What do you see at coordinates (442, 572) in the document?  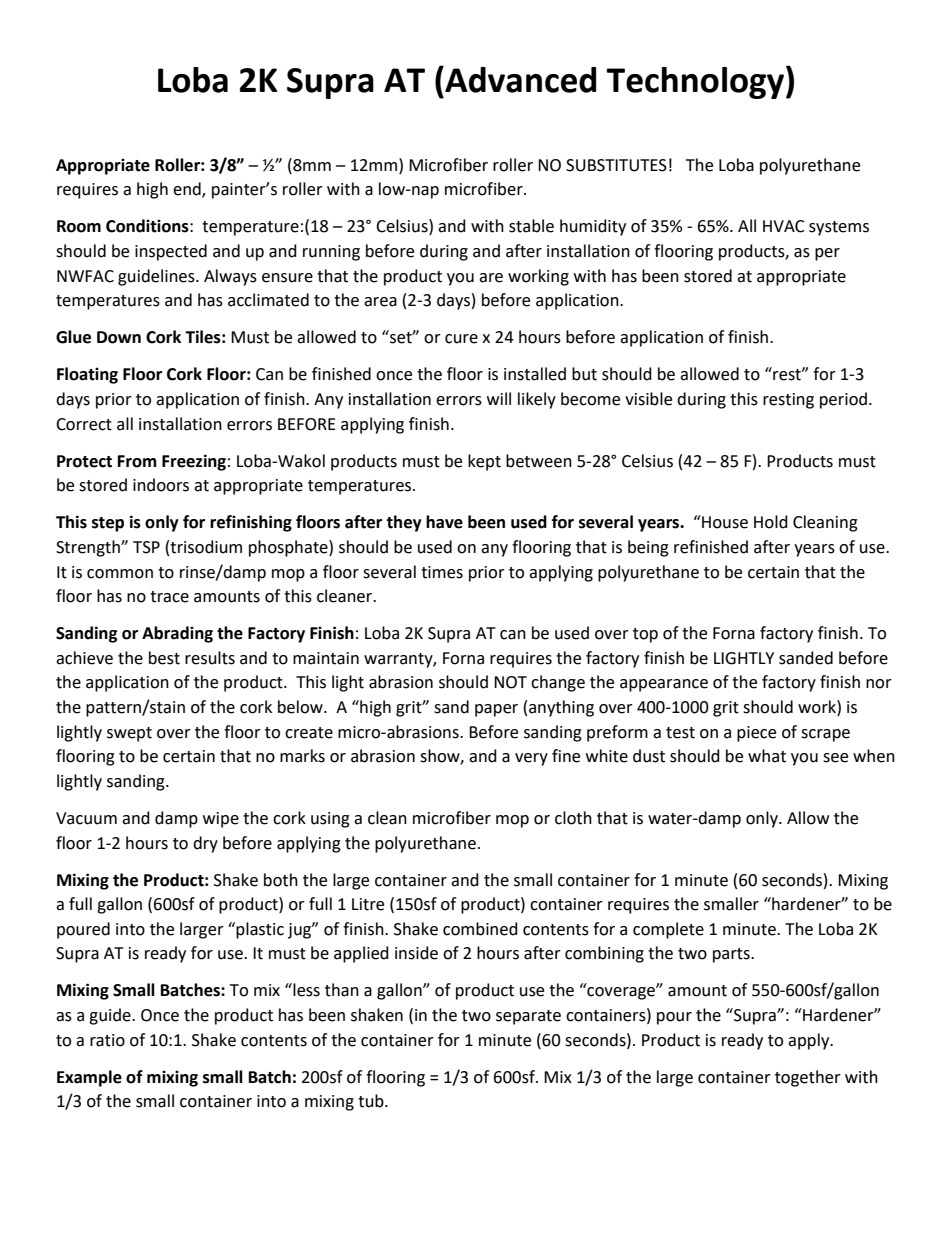 I see `times` at bounding box center [442, 572].
